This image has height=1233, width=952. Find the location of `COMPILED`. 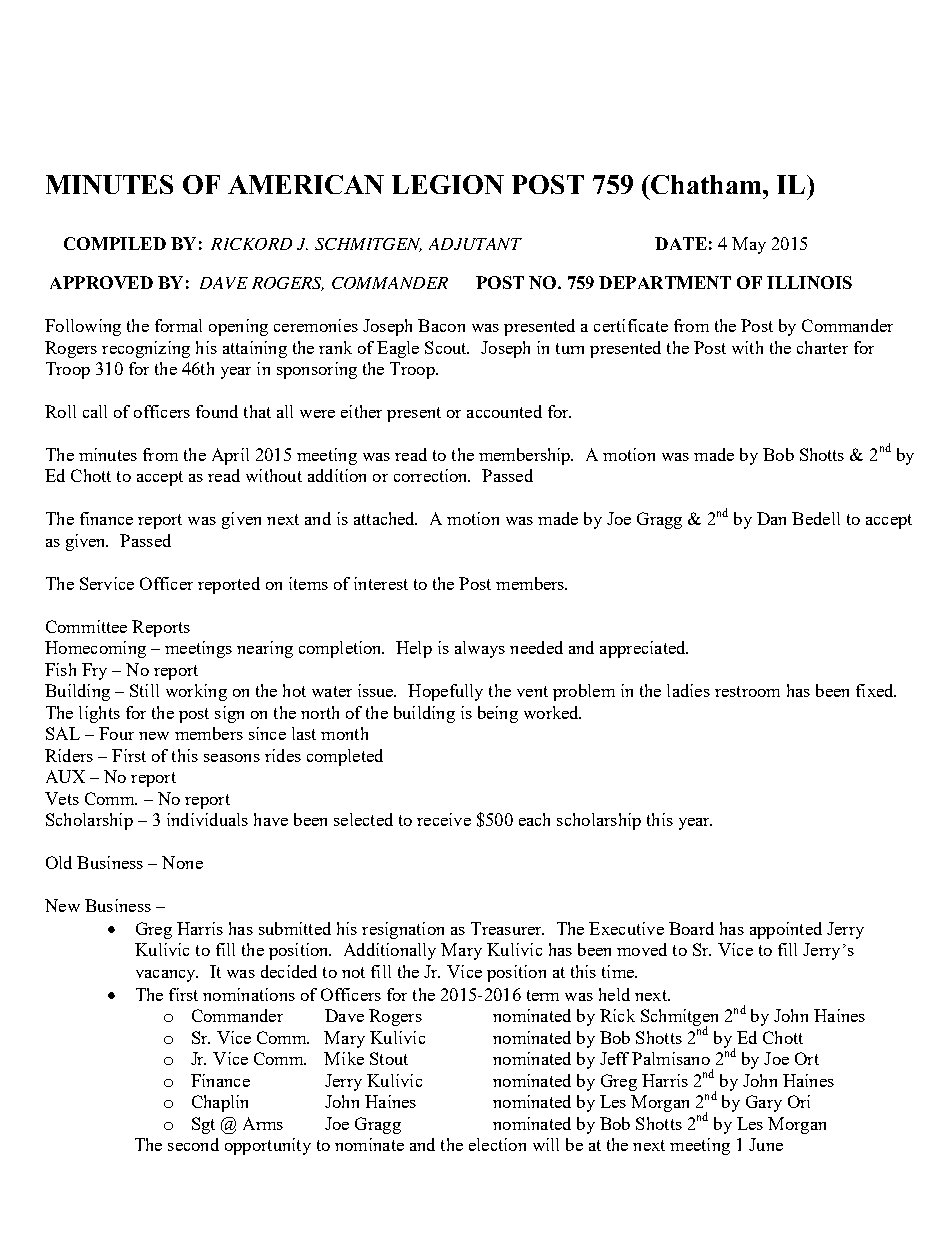

COMPILED is located at coordinates (115, 243).
